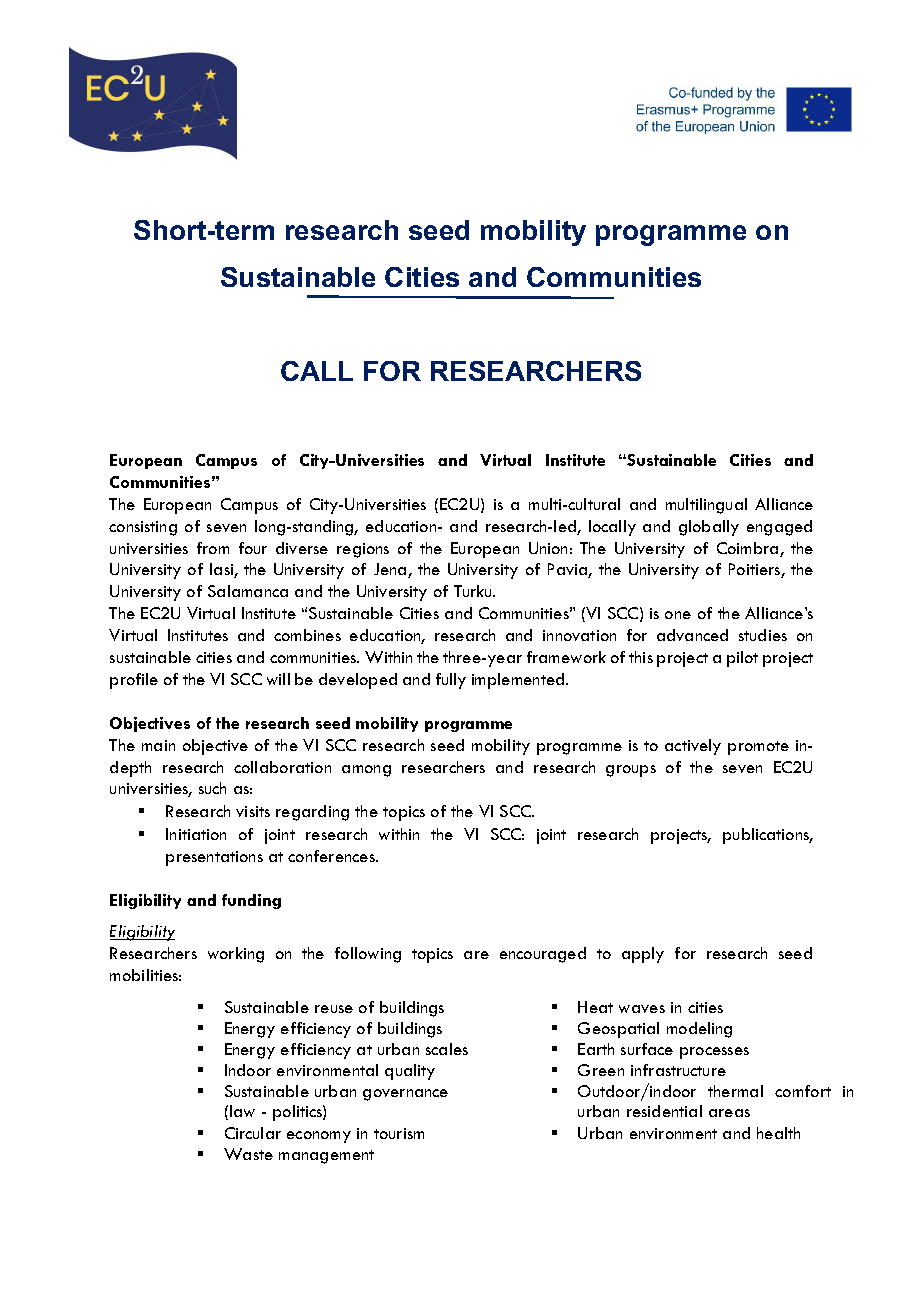 The width and height of the document is (924, 1308). I want to click on pilot, so click(742, 659).
